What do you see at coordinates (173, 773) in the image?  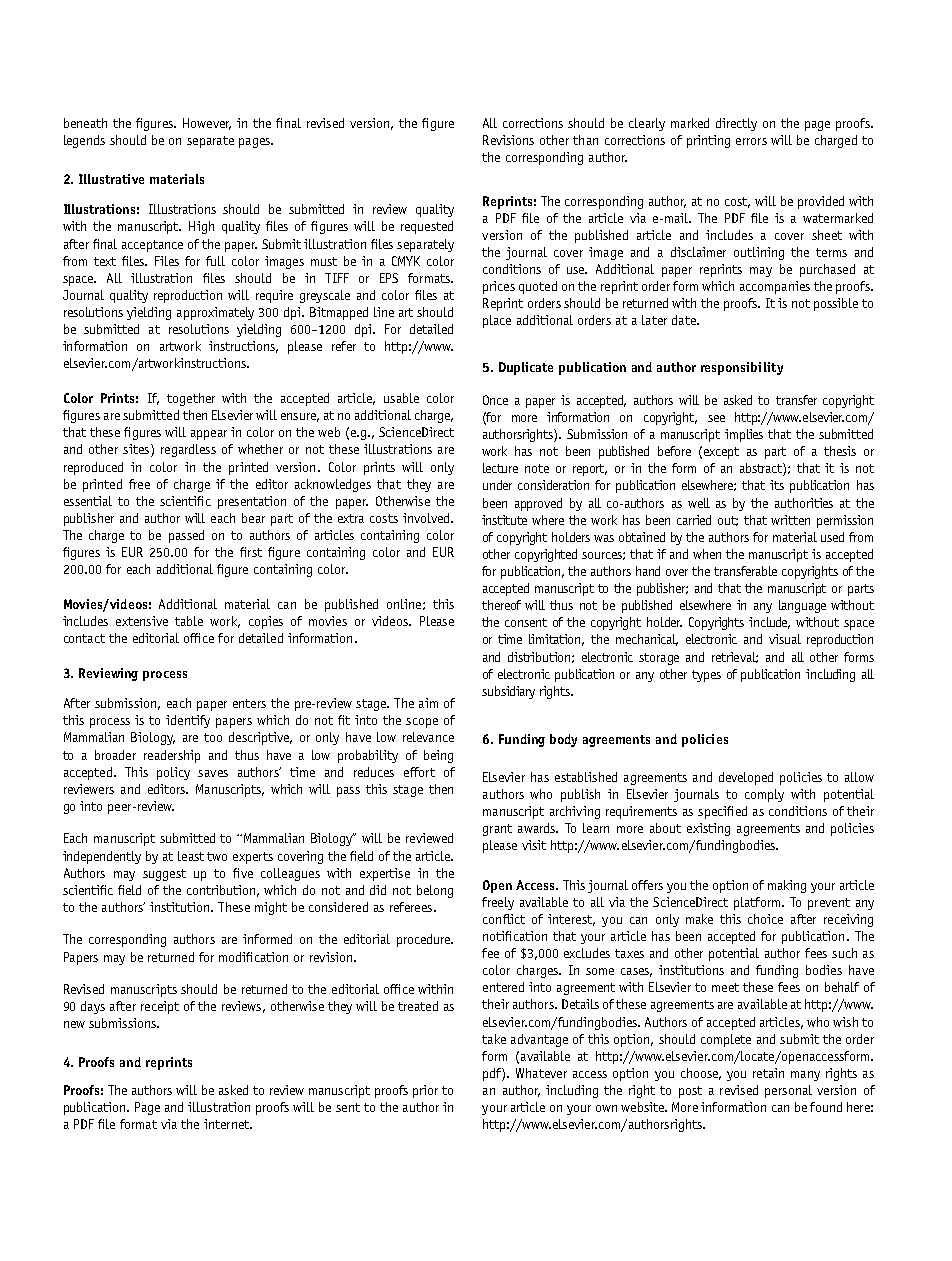 I see `policy` at bounding box center [173, 773].
